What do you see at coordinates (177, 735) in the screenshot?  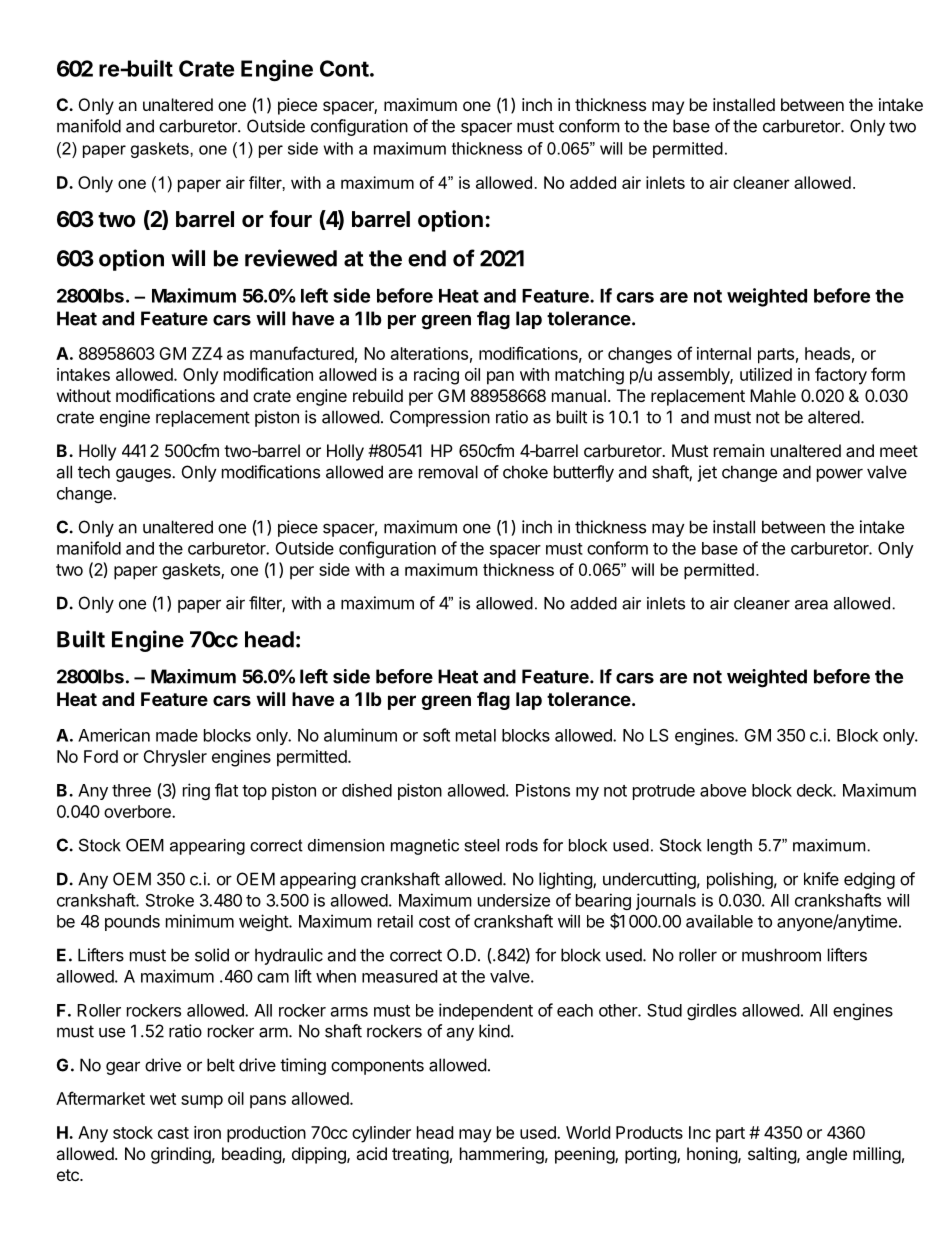 I see `made` at bounding box center [177, 735].
